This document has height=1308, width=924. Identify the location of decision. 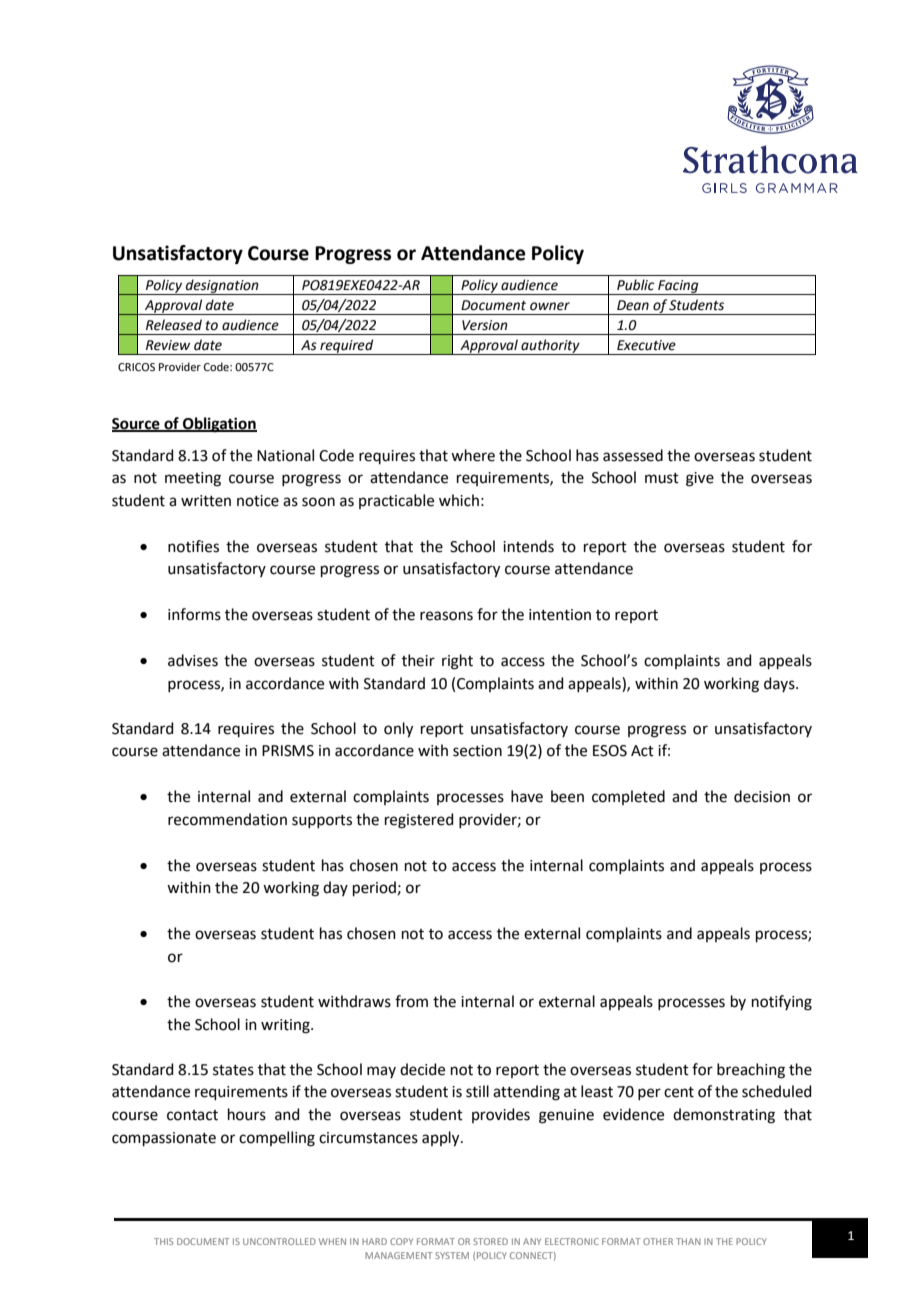
(762, 796).
